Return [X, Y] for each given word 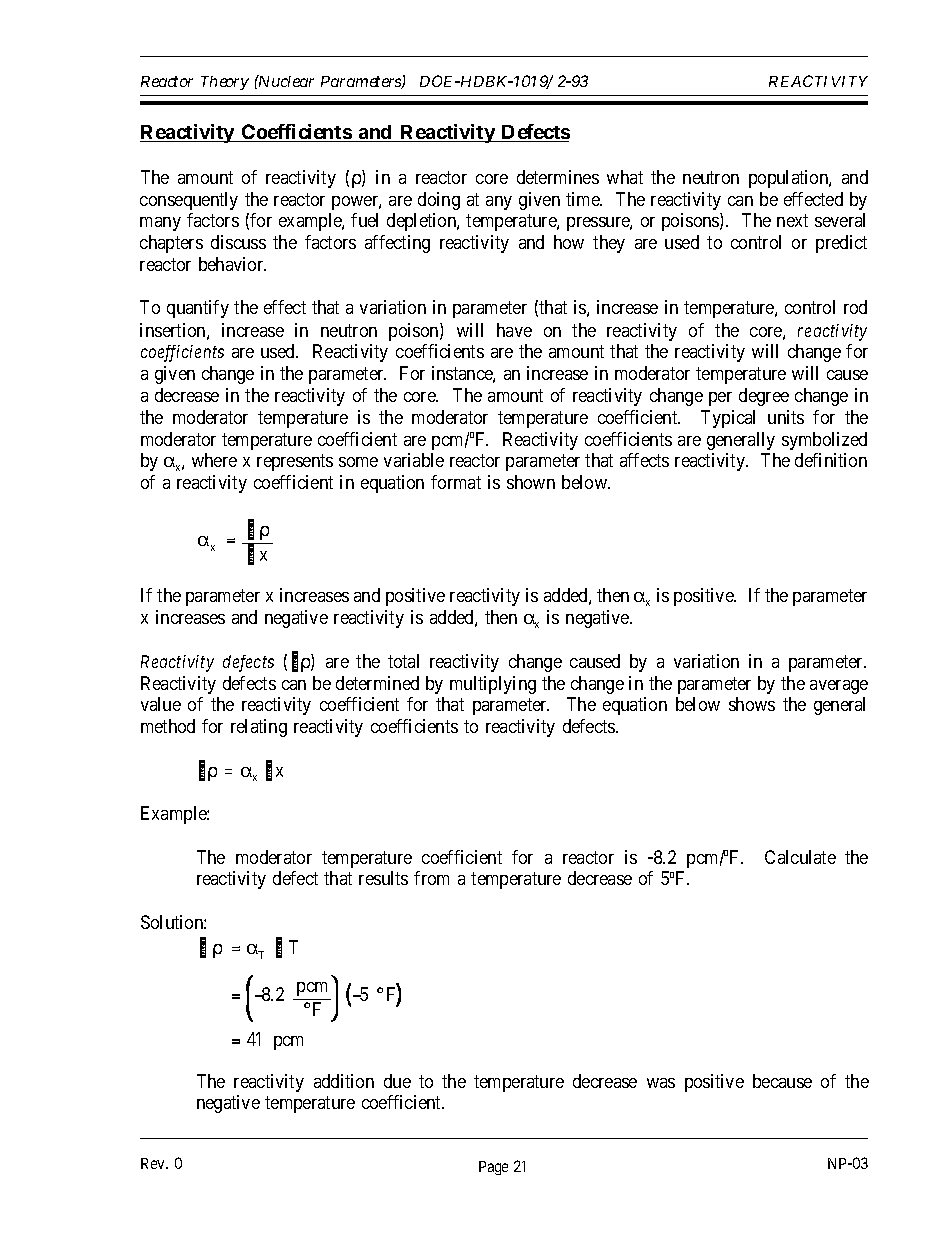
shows [752, 704]
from [431, 878]
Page [493, 1168]
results [383, 878]
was [661, 1083]
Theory [225, 83]
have [514, 330]
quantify [198, 309]
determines [558, 177]
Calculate [800, 857]
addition [344, 1081]
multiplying [493, 685]
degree [764, 397]
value [161, 704]
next [792, 221]
